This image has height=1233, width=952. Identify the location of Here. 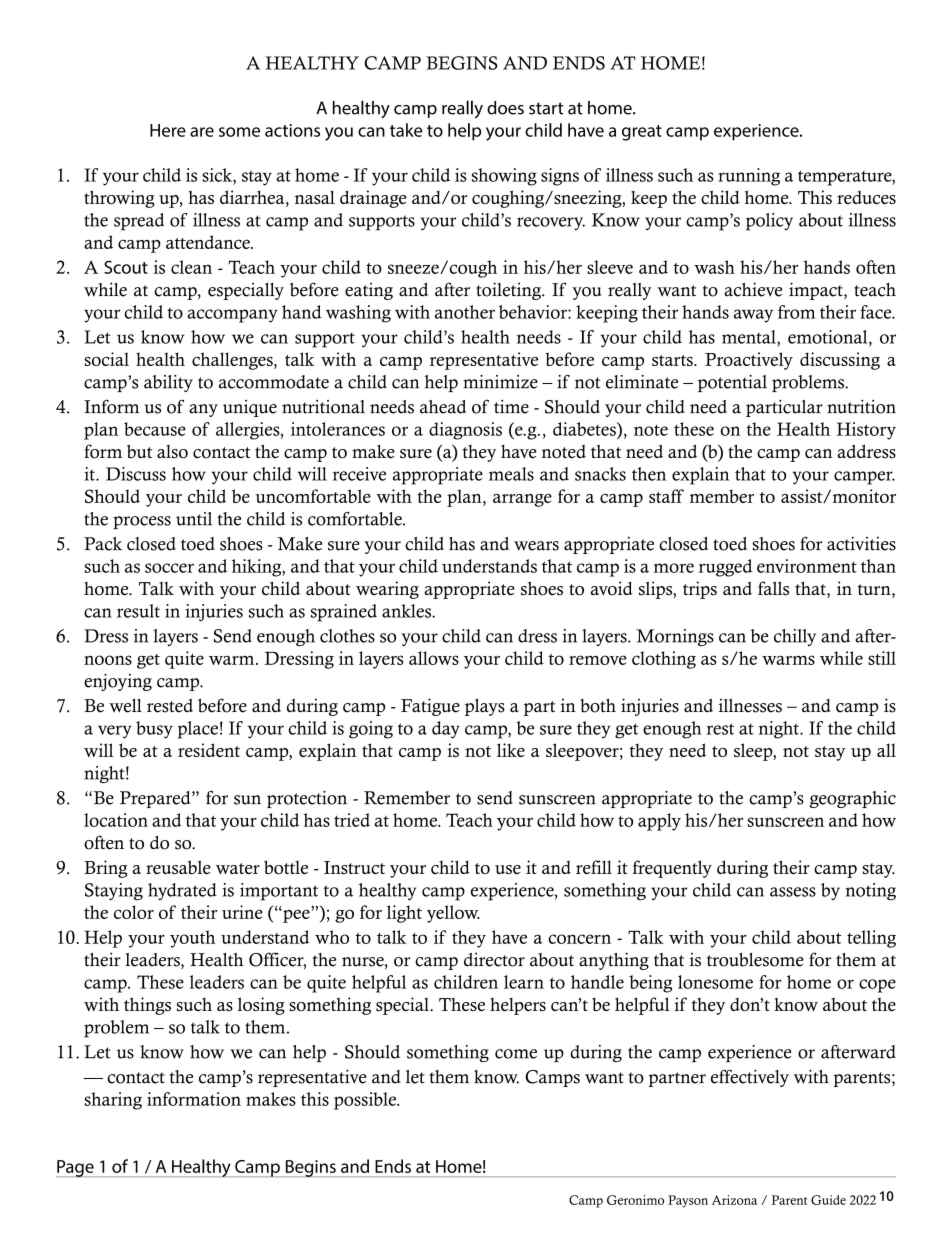
(168, 130).
